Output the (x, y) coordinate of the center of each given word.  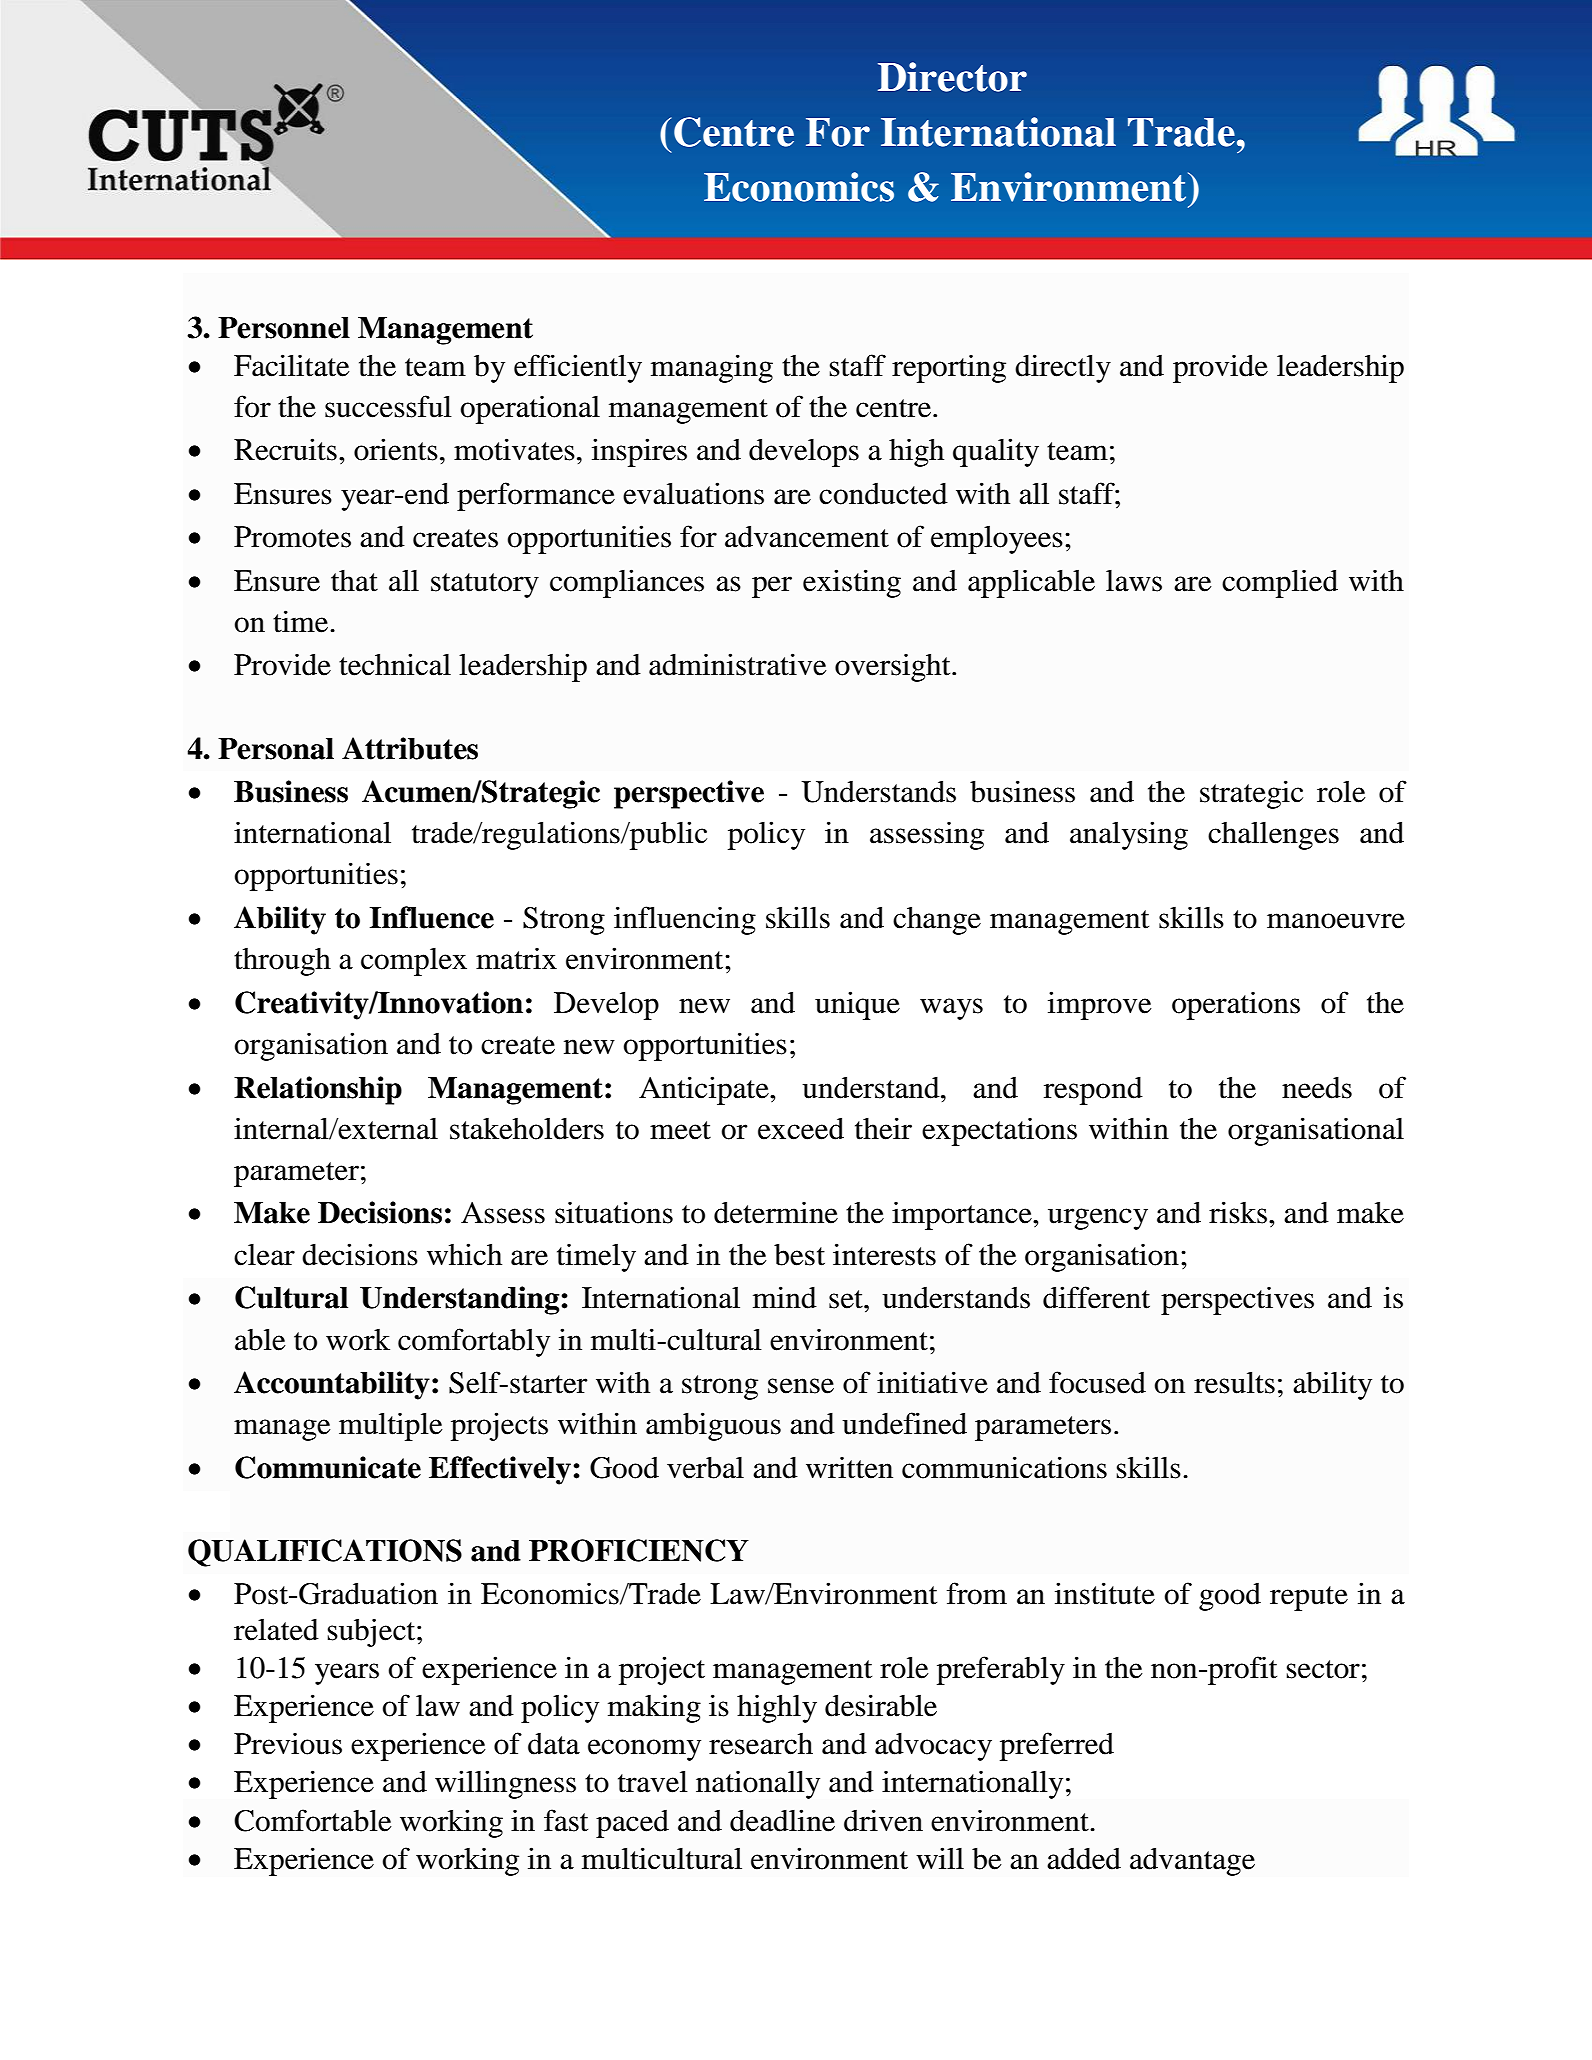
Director (952, 77)
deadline (782, 1820)
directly (1063, 368)
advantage (1192, 1861)
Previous (288, 1743)
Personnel (284, 328)
